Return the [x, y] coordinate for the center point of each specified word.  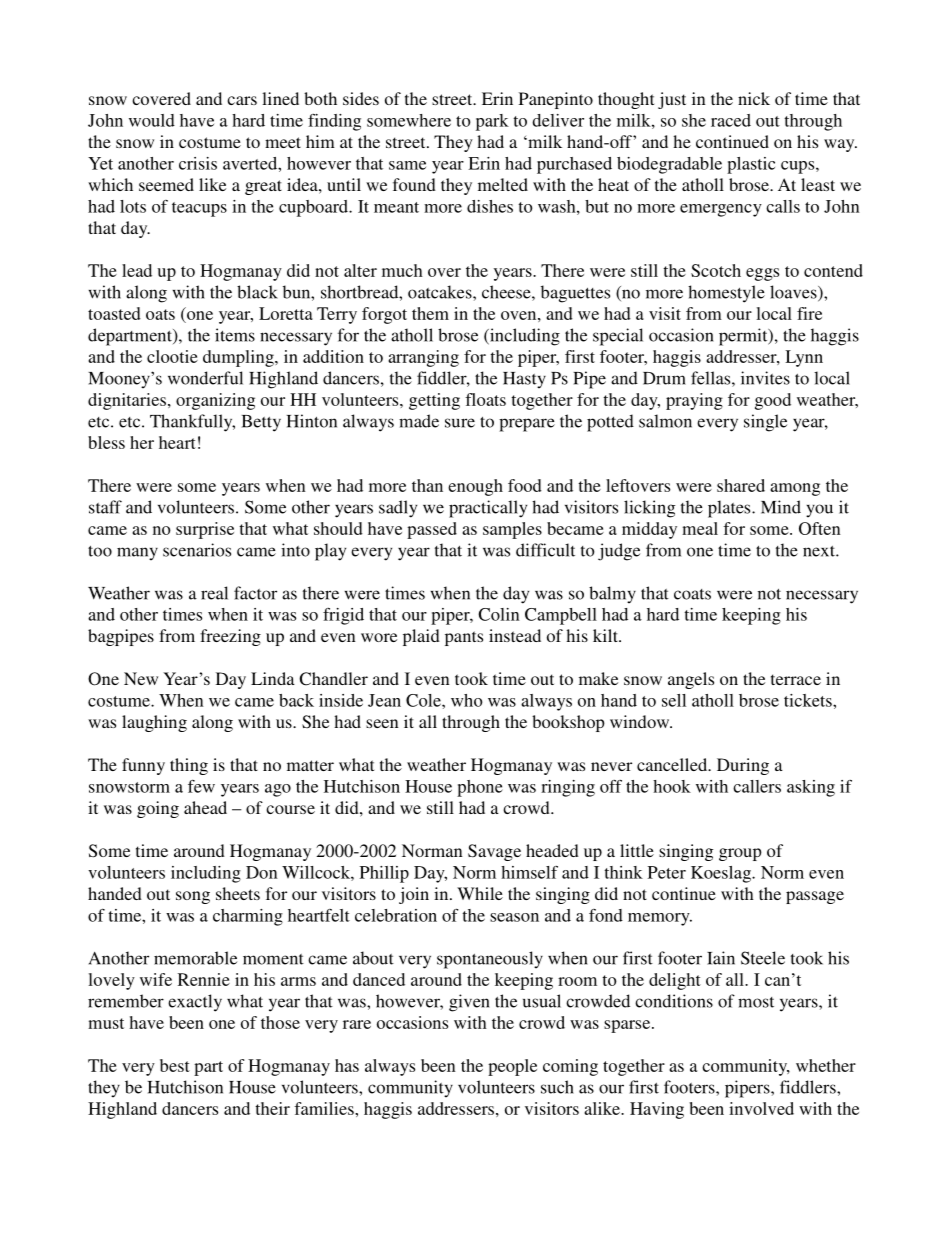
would [152, 120]
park [492, 122]
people [512, 1067]
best [175, 1065]
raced [731, 120]
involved [761, 1108]
